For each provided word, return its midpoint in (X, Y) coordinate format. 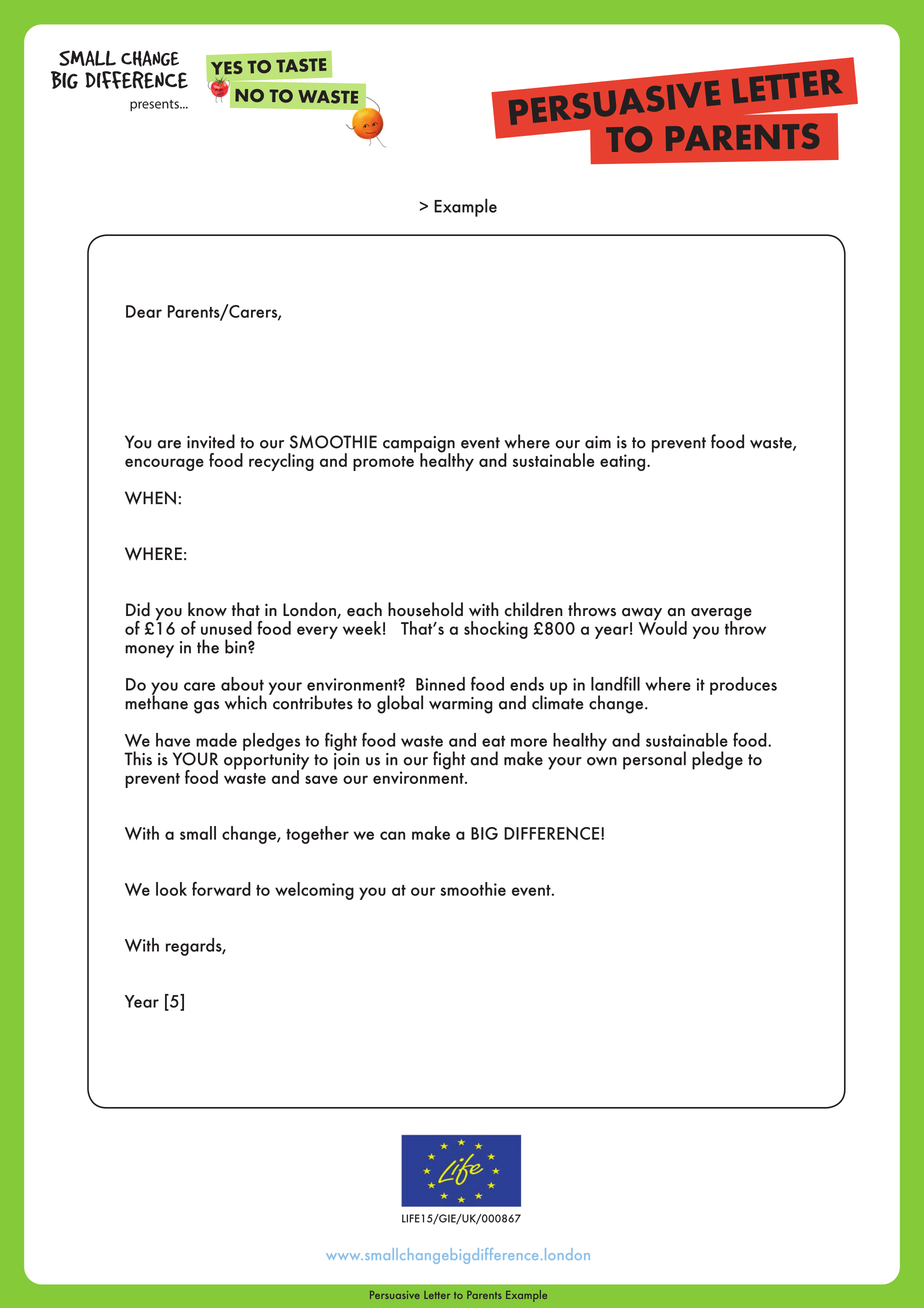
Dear (144, 311)
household (425, 609)
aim (598, 442)
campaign (419, 445)
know (207, 609)
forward (221, 889)
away (642, 615)
